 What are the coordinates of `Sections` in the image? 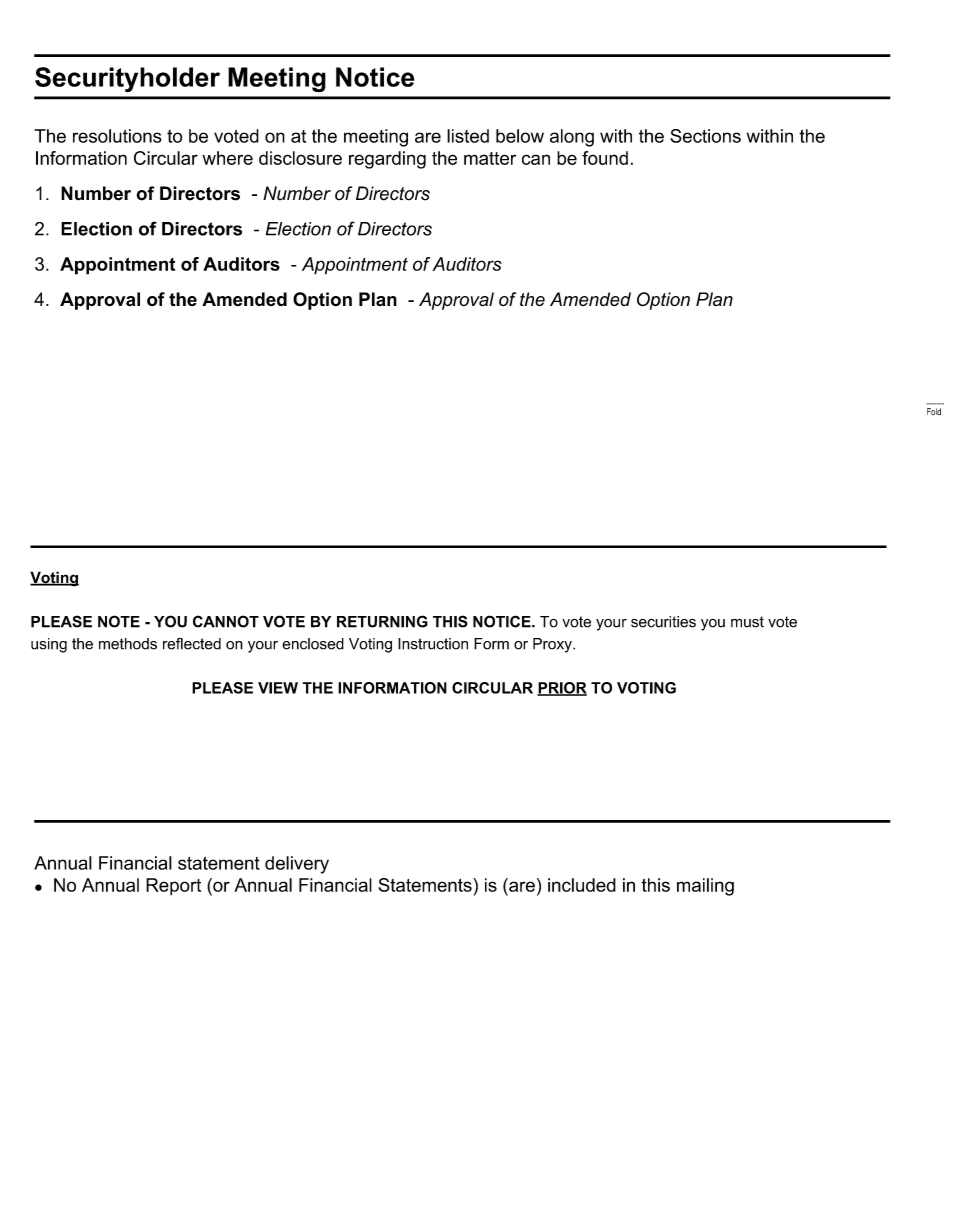 It's located at (705, 136).
